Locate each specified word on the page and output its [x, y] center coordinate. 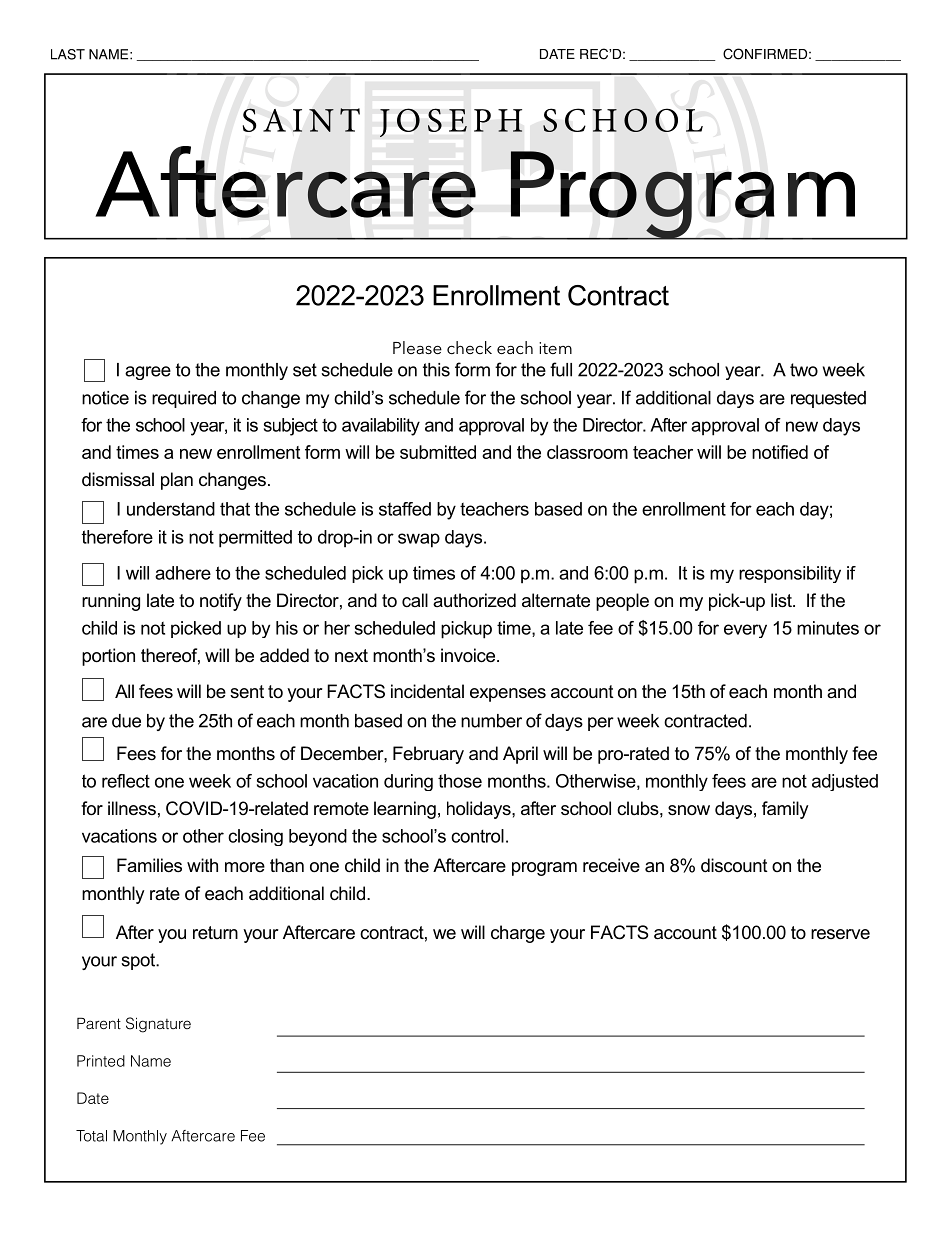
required [184, 399]
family [785, 810]
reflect [126, 781]
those [460, 781]
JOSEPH [451, 122]
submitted [438, 452]
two [804, 370]
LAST [68, 54]
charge [518, 934]
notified [780, 452]
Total [91, 1136]
